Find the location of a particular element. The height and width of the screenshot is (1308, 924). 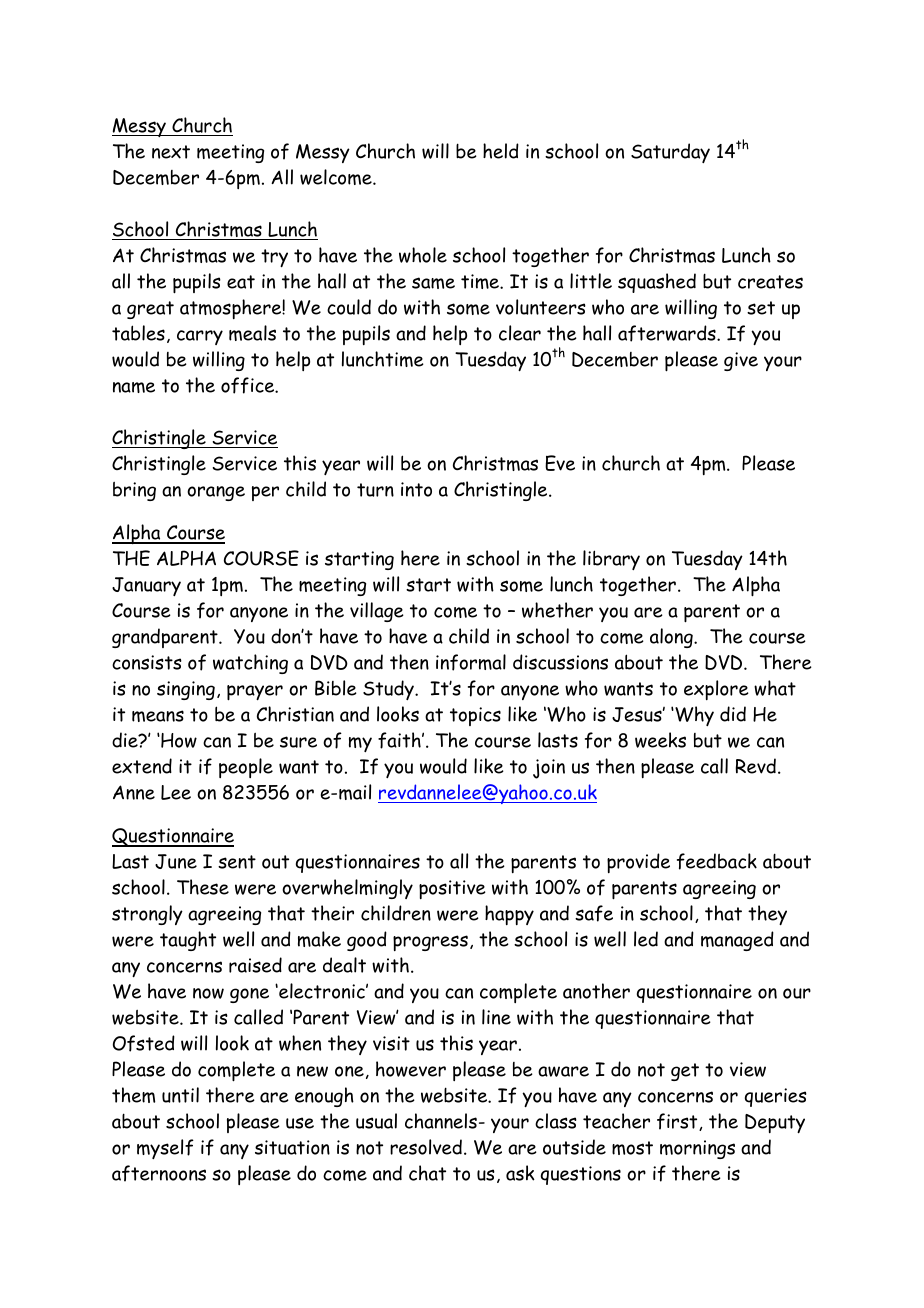

office is located at coordinates (249, 385).
